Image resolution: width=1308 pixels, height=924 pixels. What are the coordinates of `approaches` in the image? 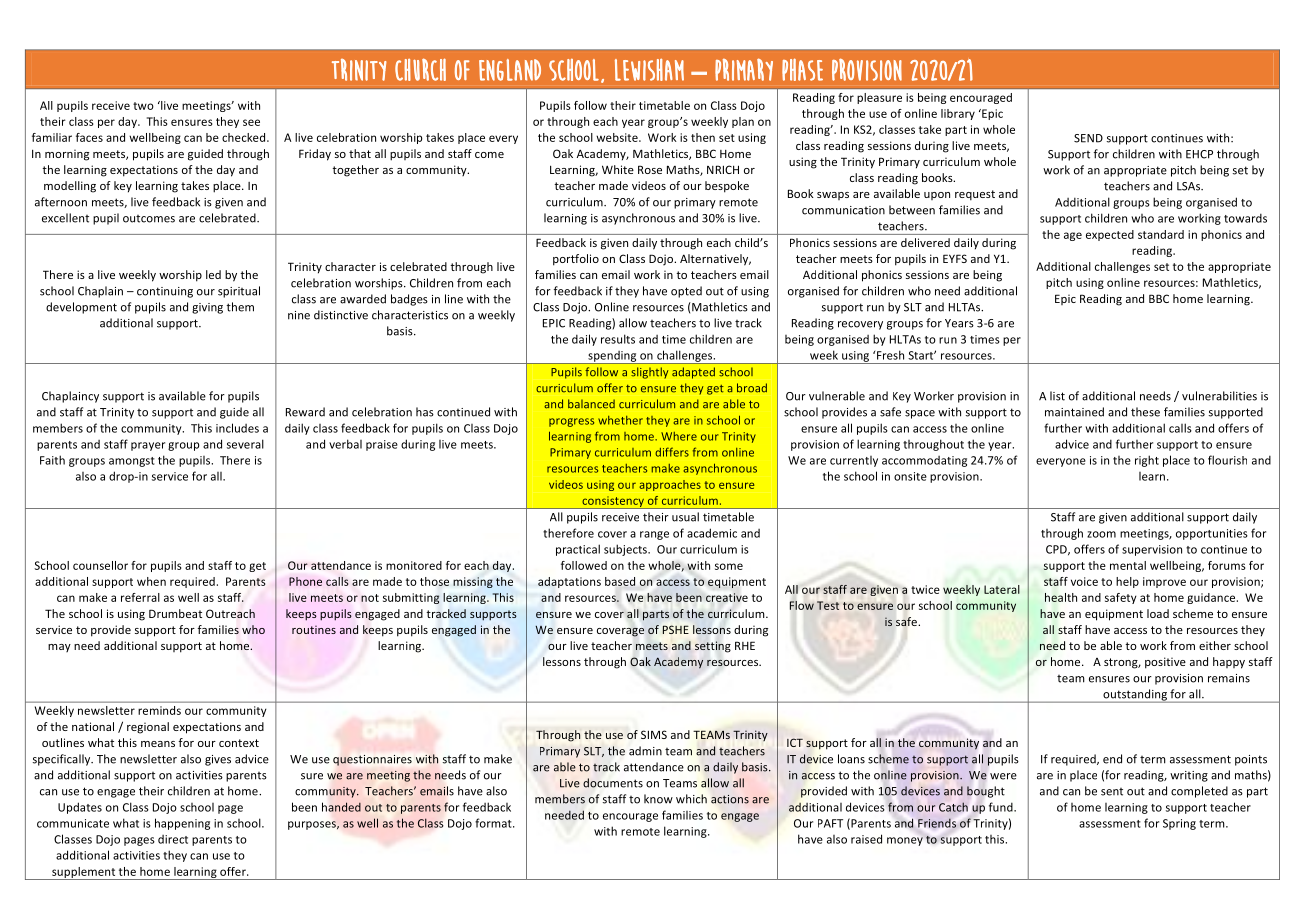 It's located at (670, 485).
